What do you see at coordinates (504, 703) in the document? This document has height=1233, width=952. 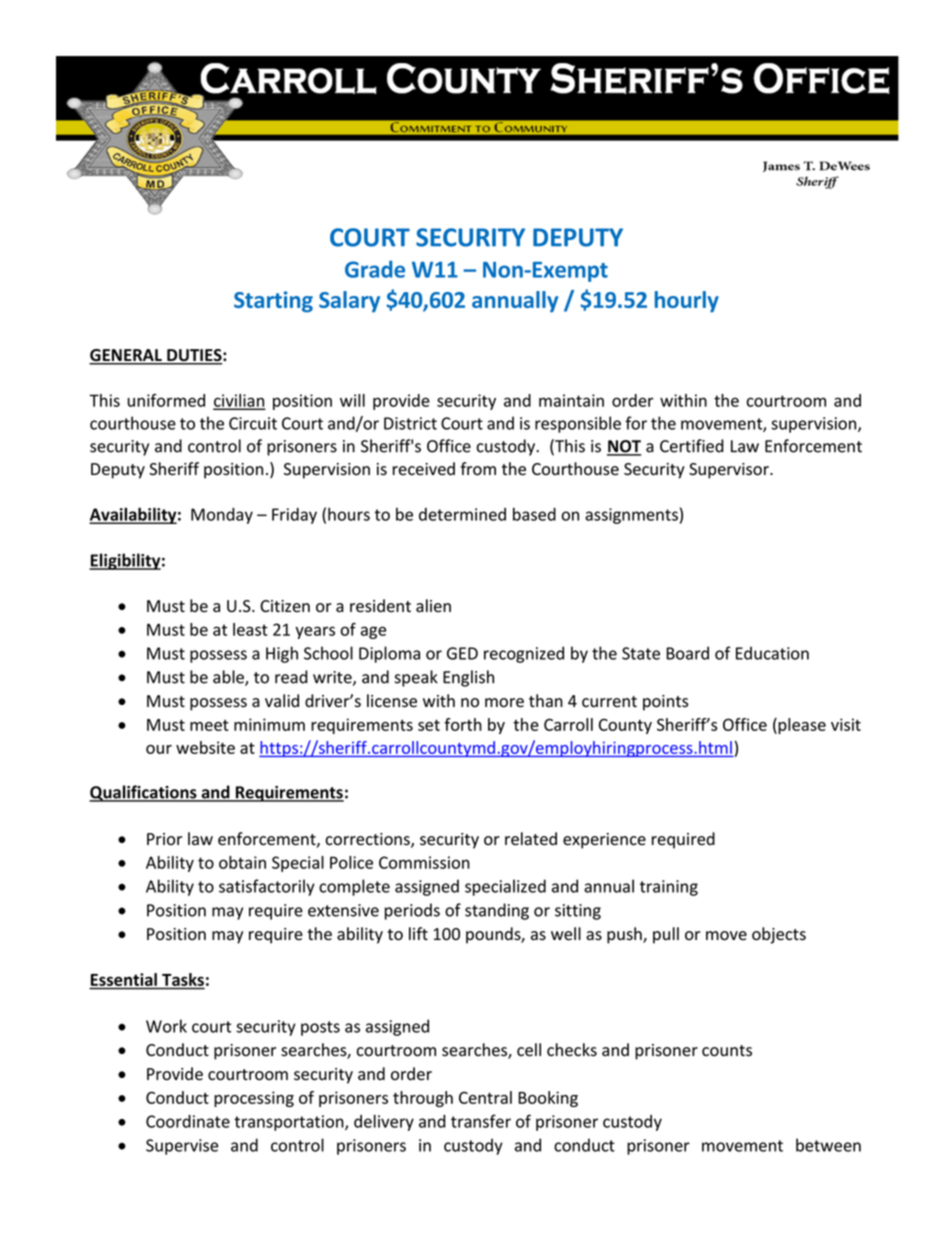 I see `more` at bounding box center [504, 703].
